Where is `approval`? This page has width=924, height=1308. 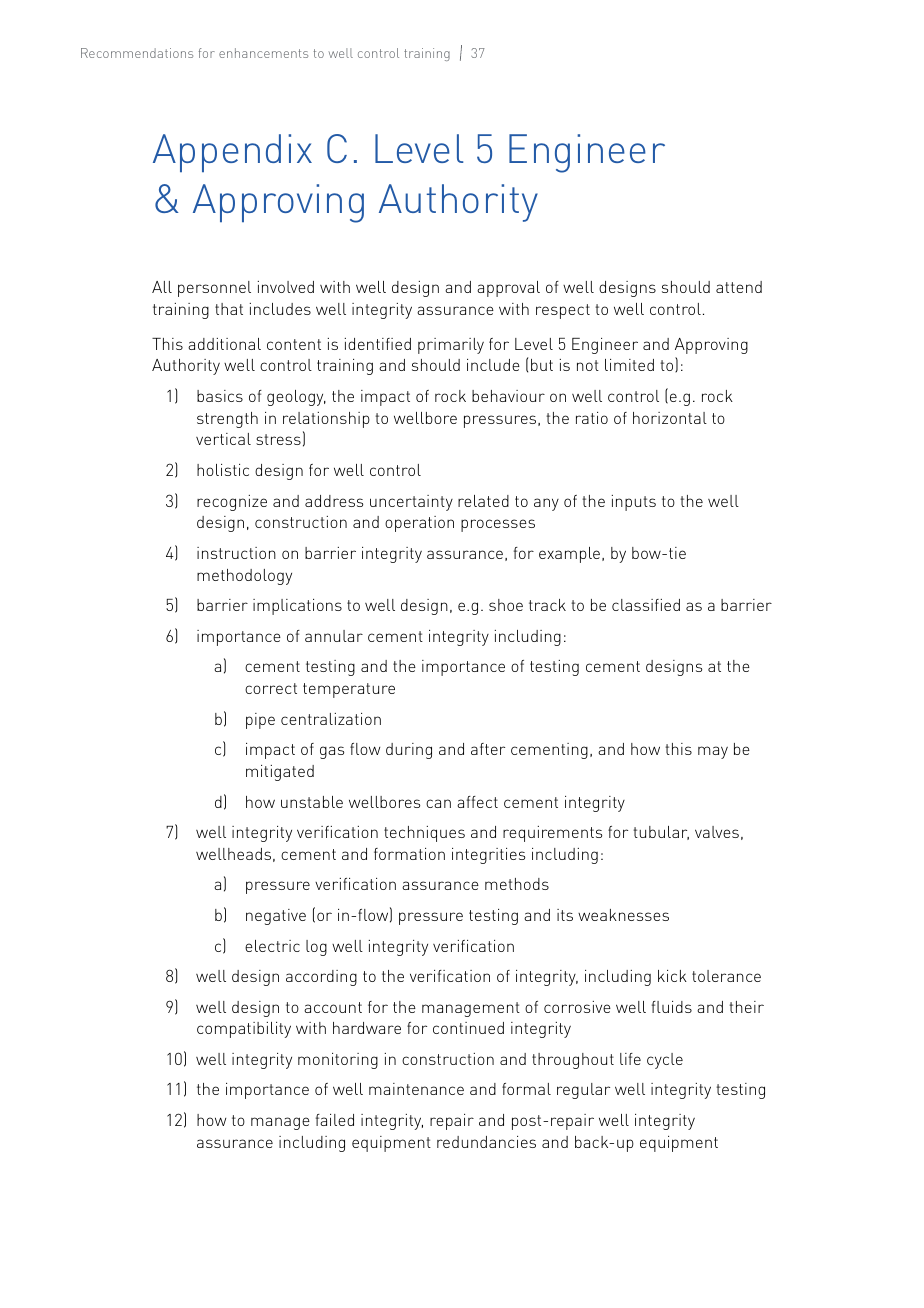
approval is located at coordinates (508, 289).
